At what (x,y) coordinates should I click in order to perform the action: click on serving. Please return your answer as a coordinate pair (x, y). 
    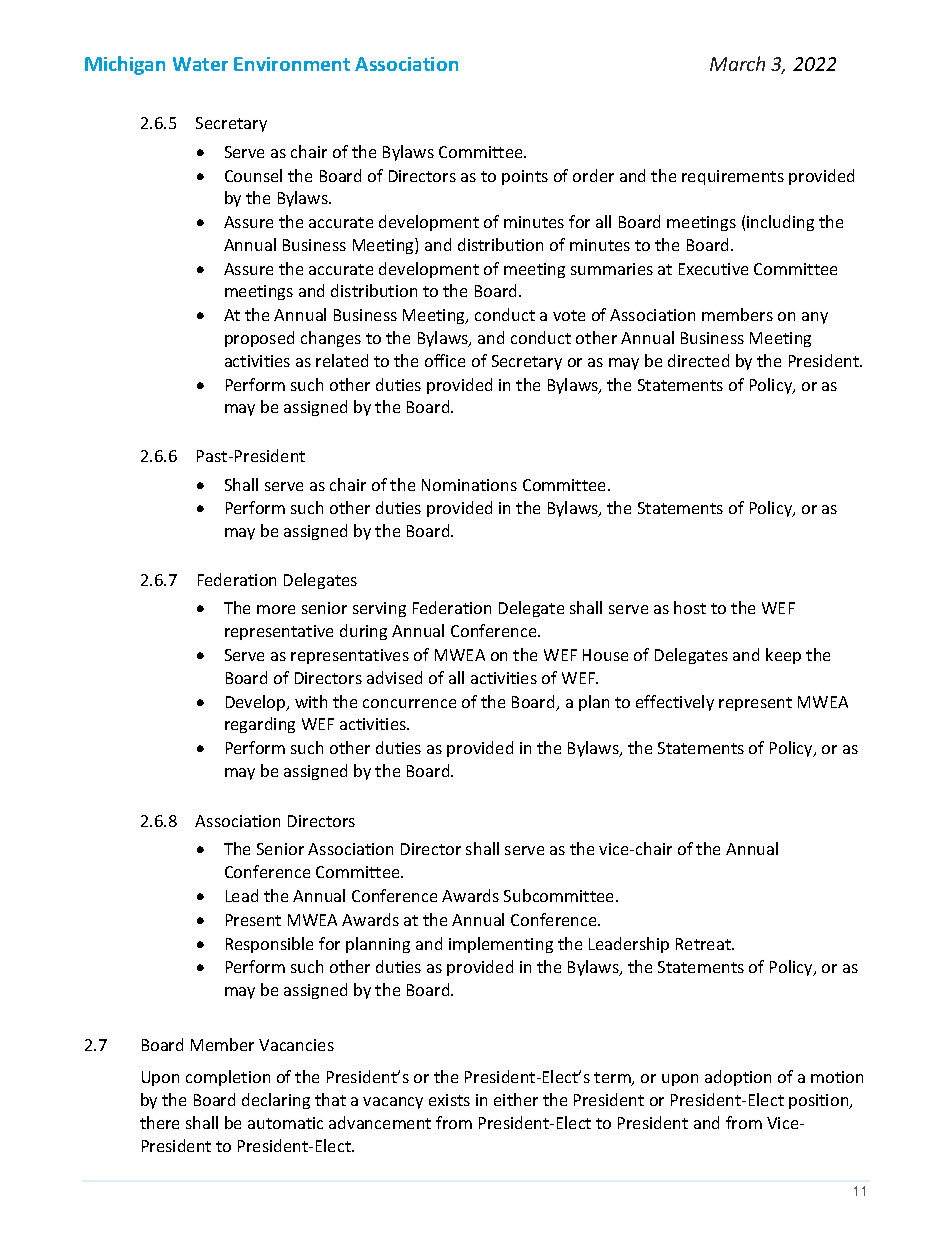
    Looking at the image, I should click on (379, 609).
